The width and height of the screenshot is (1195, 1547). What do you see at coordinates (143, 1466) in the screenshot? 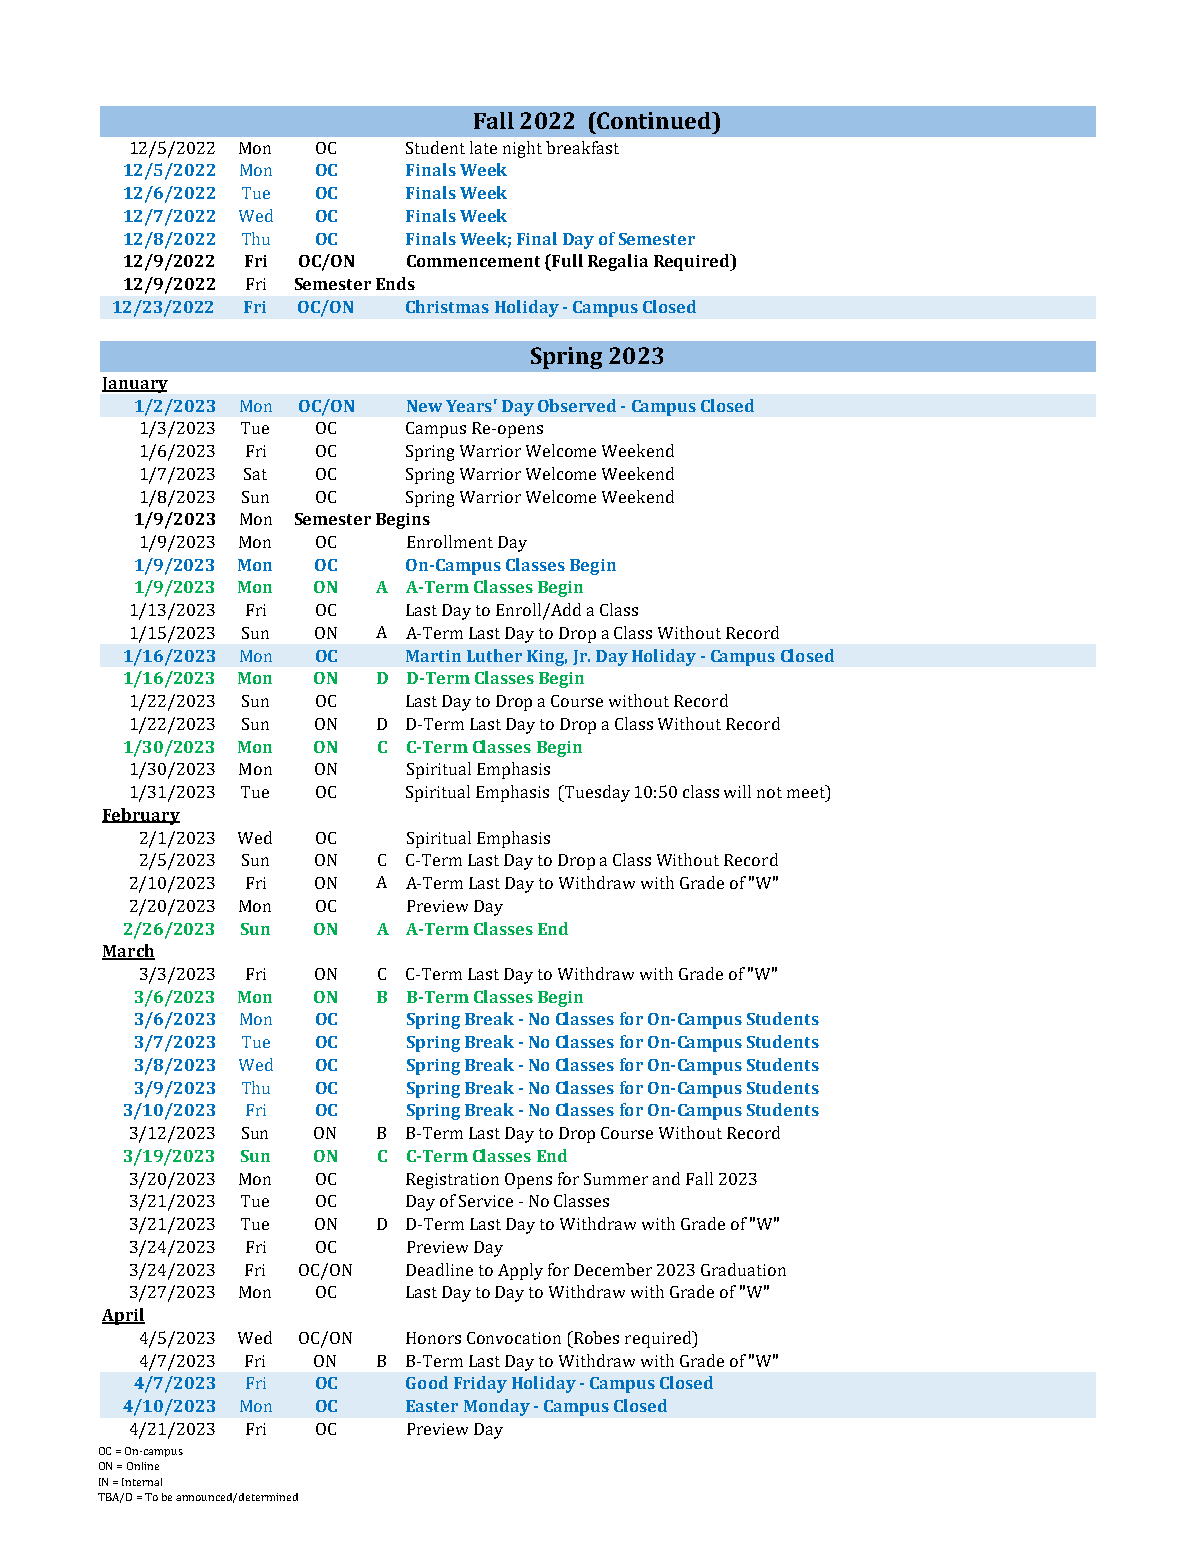
I see `Online` at bounding box center [143, 1466].
